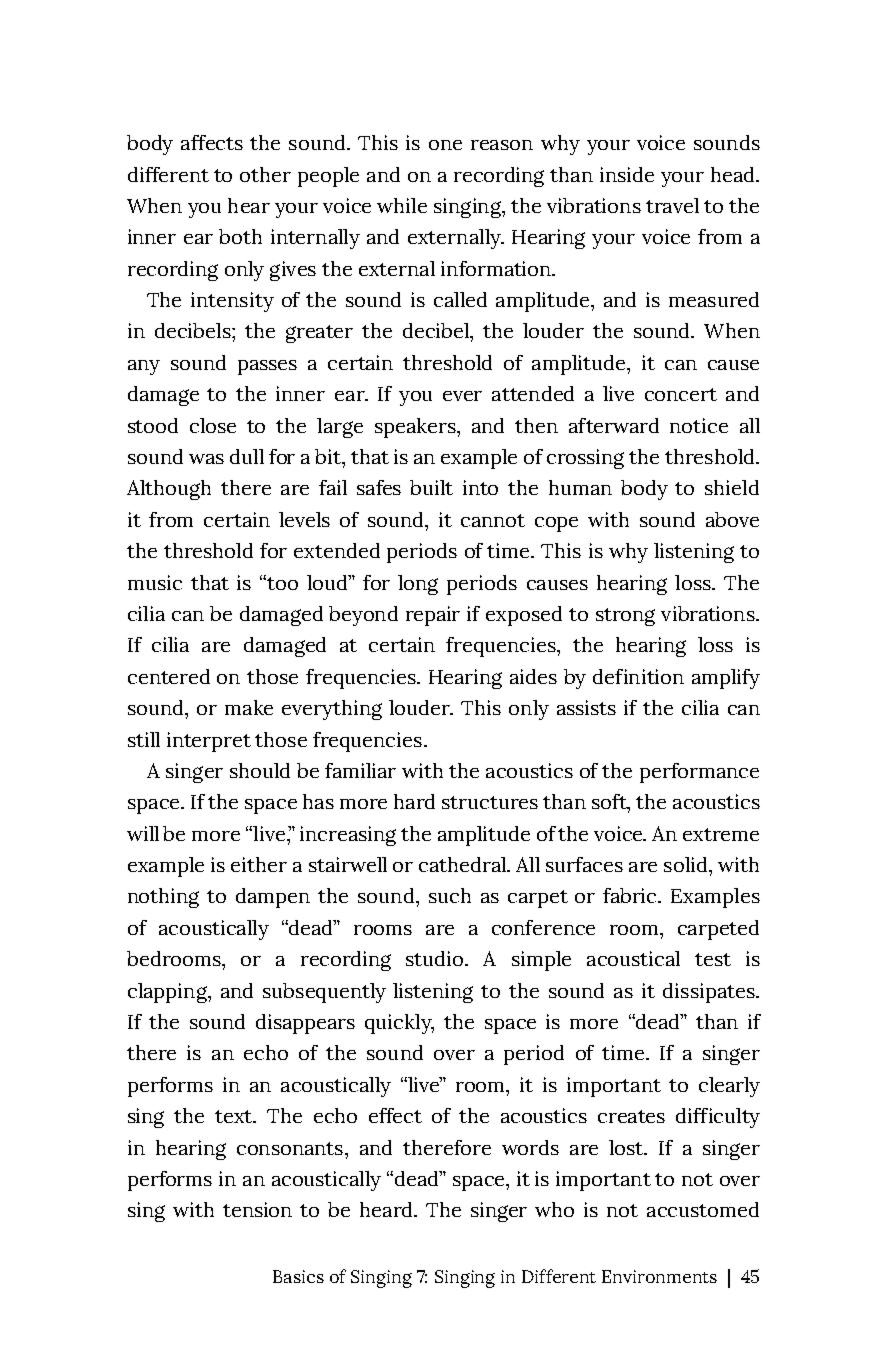 This screenshot has height=1372, width=887. What do you see at coordinates (259, 864) in the screenshot?
I see `either` at bounding box center [259, 864].
